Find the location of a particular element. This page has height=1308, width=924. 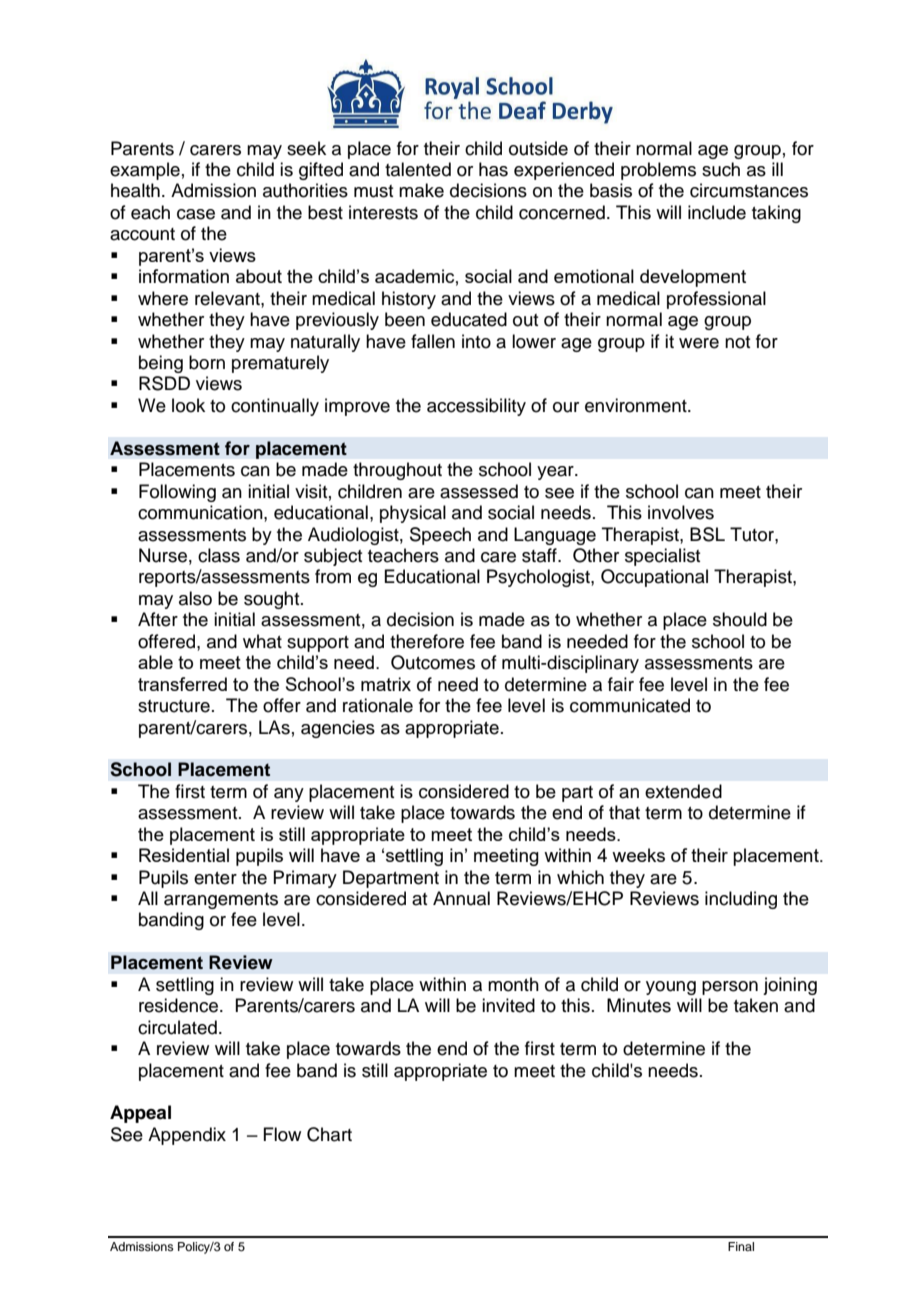

such is located at coordinates (721, 169).
